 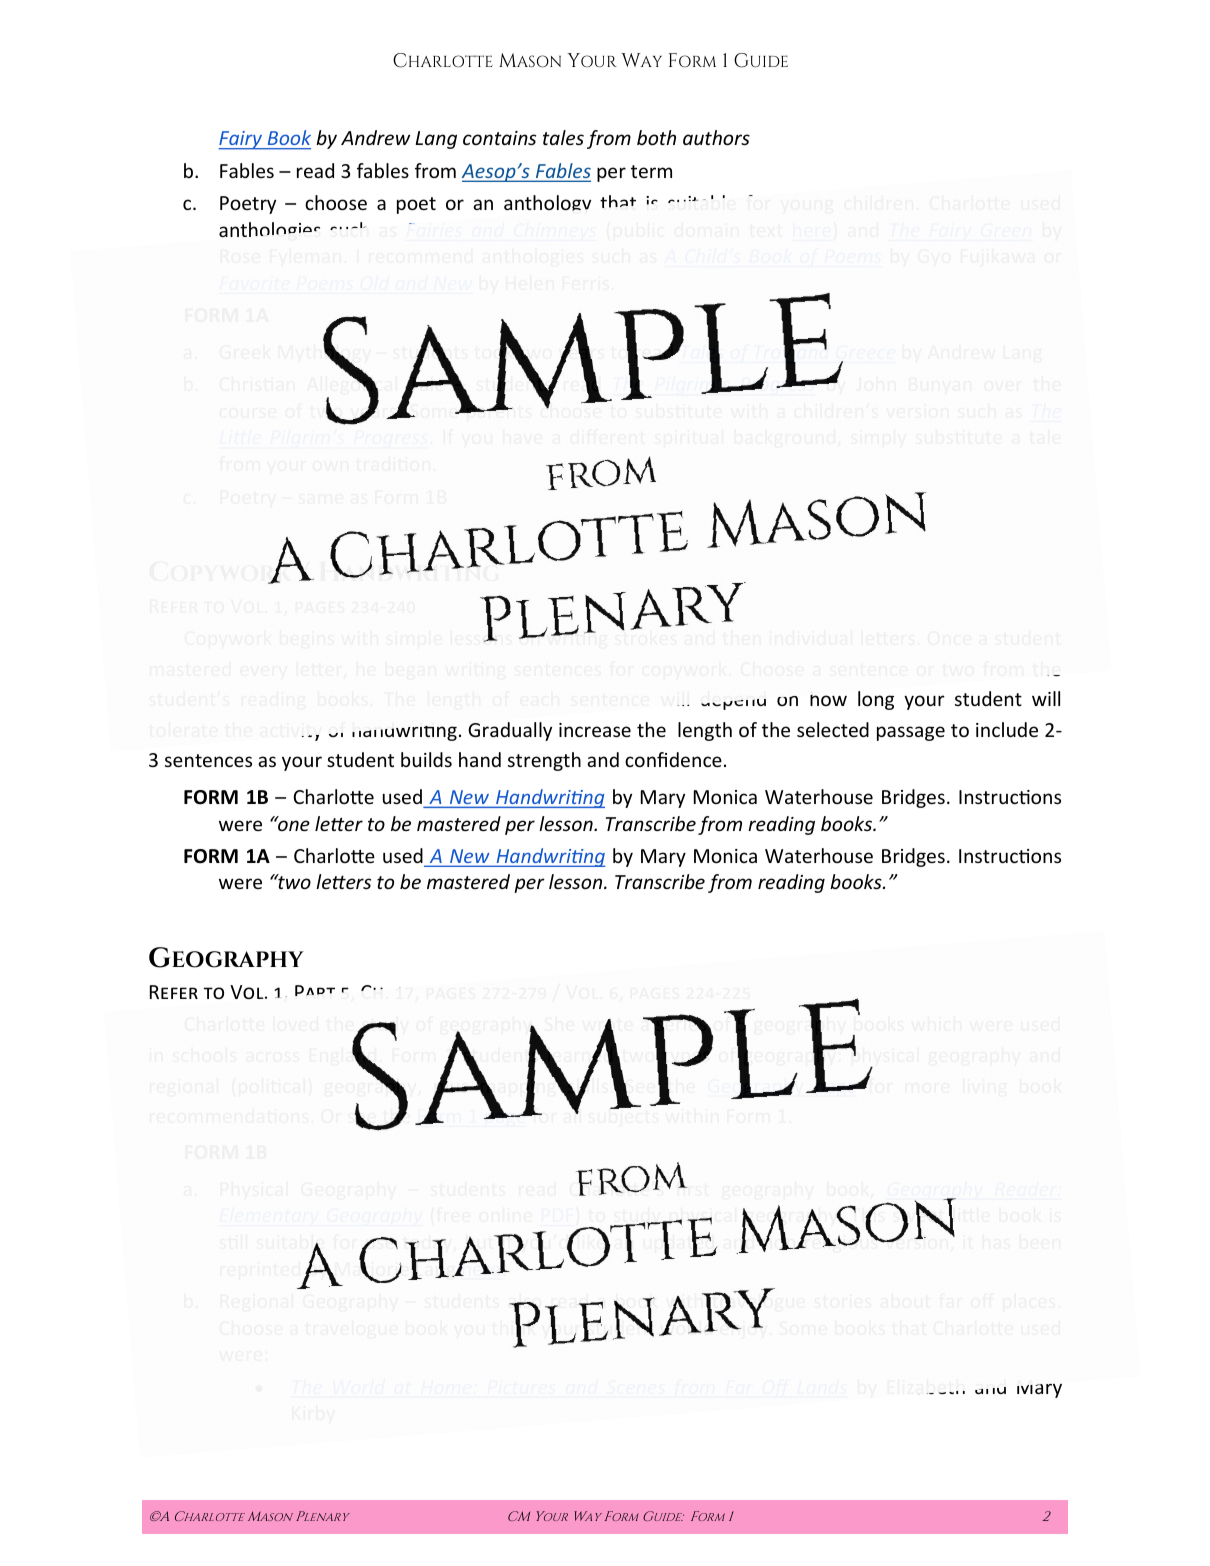 I want to click on would, so click(x=687, y=1327).
